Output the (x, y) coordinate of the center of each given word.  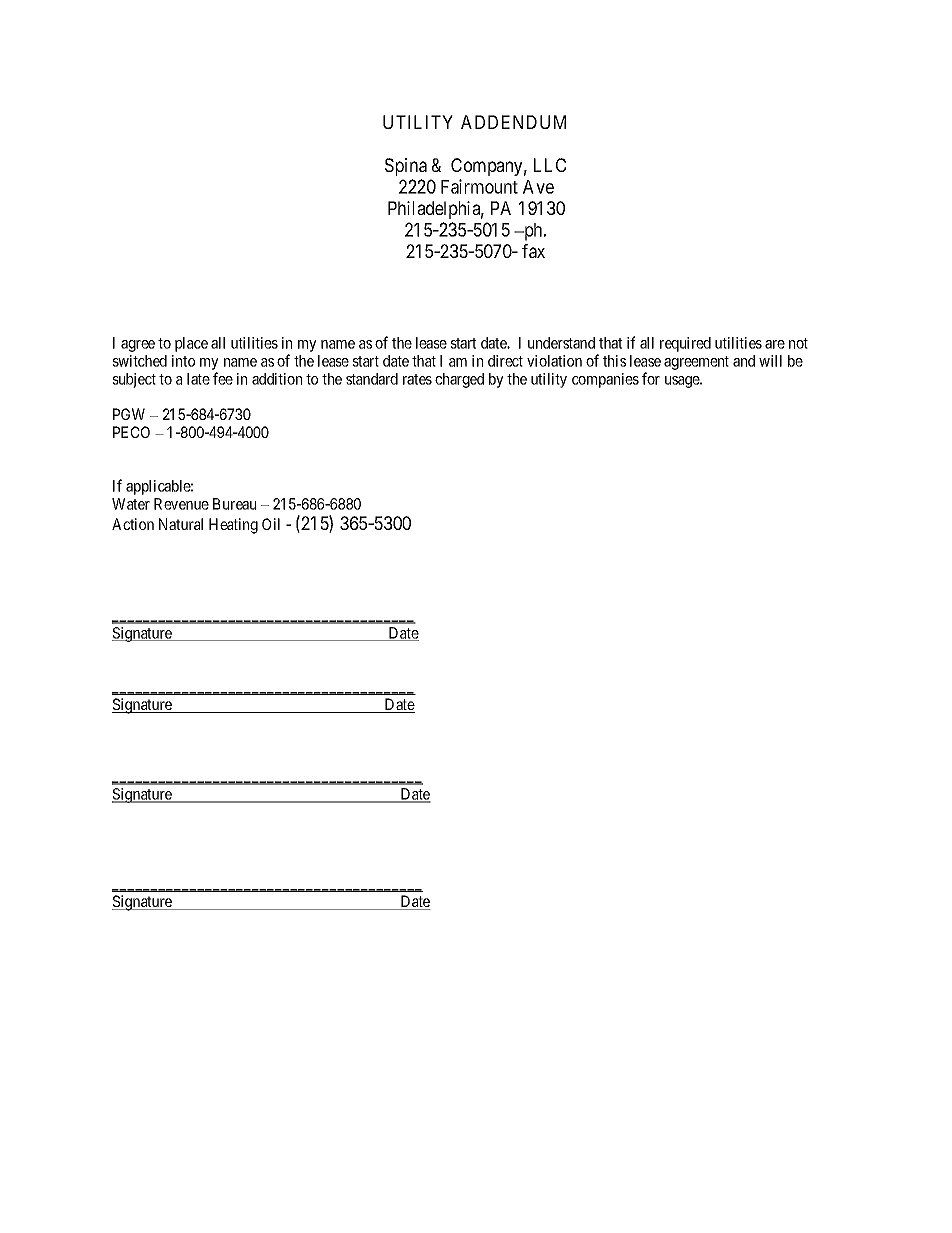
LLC (550, 165)
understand (561, 343)
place (191, 344)
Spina (406, 167)
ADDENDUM (513, 122)
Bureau (234, 504)
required (685, 344)
